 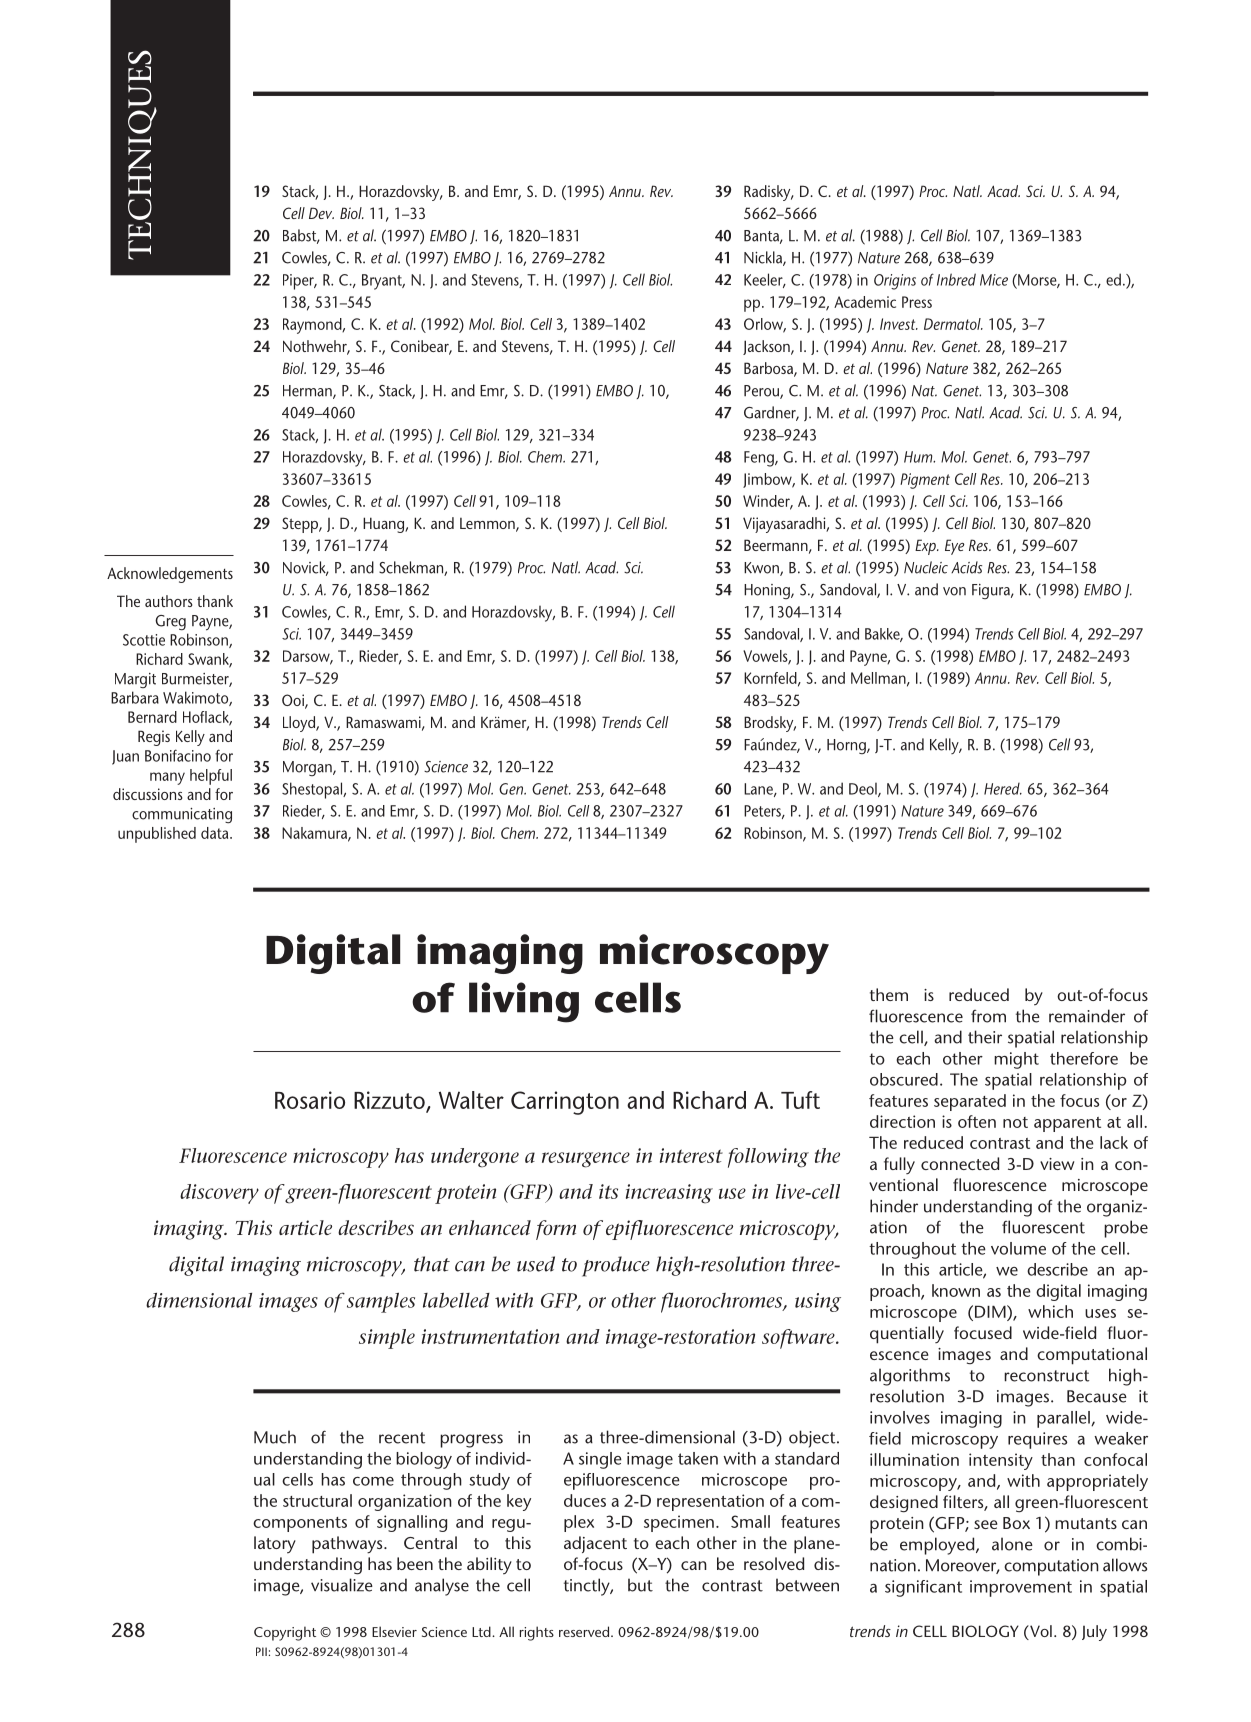 I want to click on discovery, so click(x=219, y=1194).
